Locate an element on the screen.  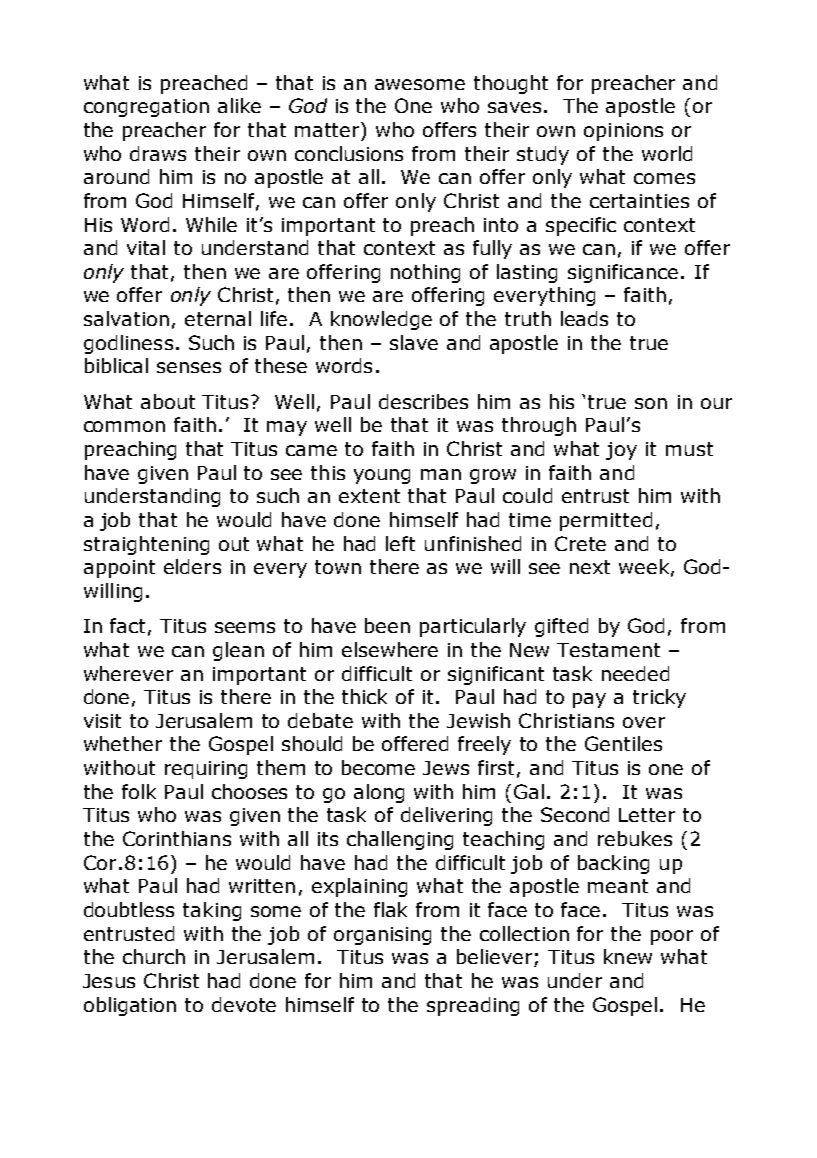
opinions is located at coordinates (623, 132).
